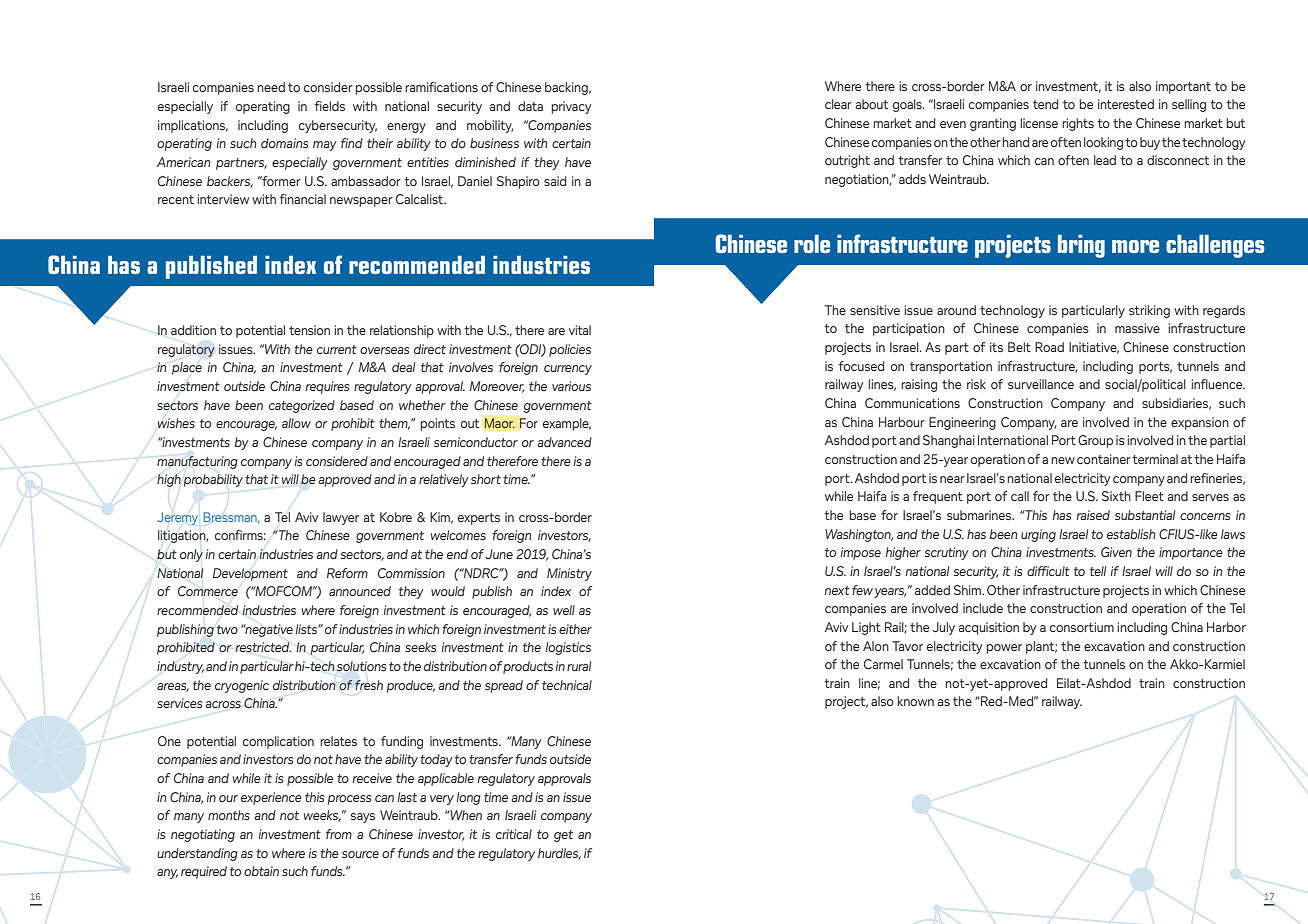 Image resolution: width=1308 pixels, height=924 pixels. What do you see at coordinates (339, 834) in the screenshot?
I see `from` at bounding box center [339, 834].
